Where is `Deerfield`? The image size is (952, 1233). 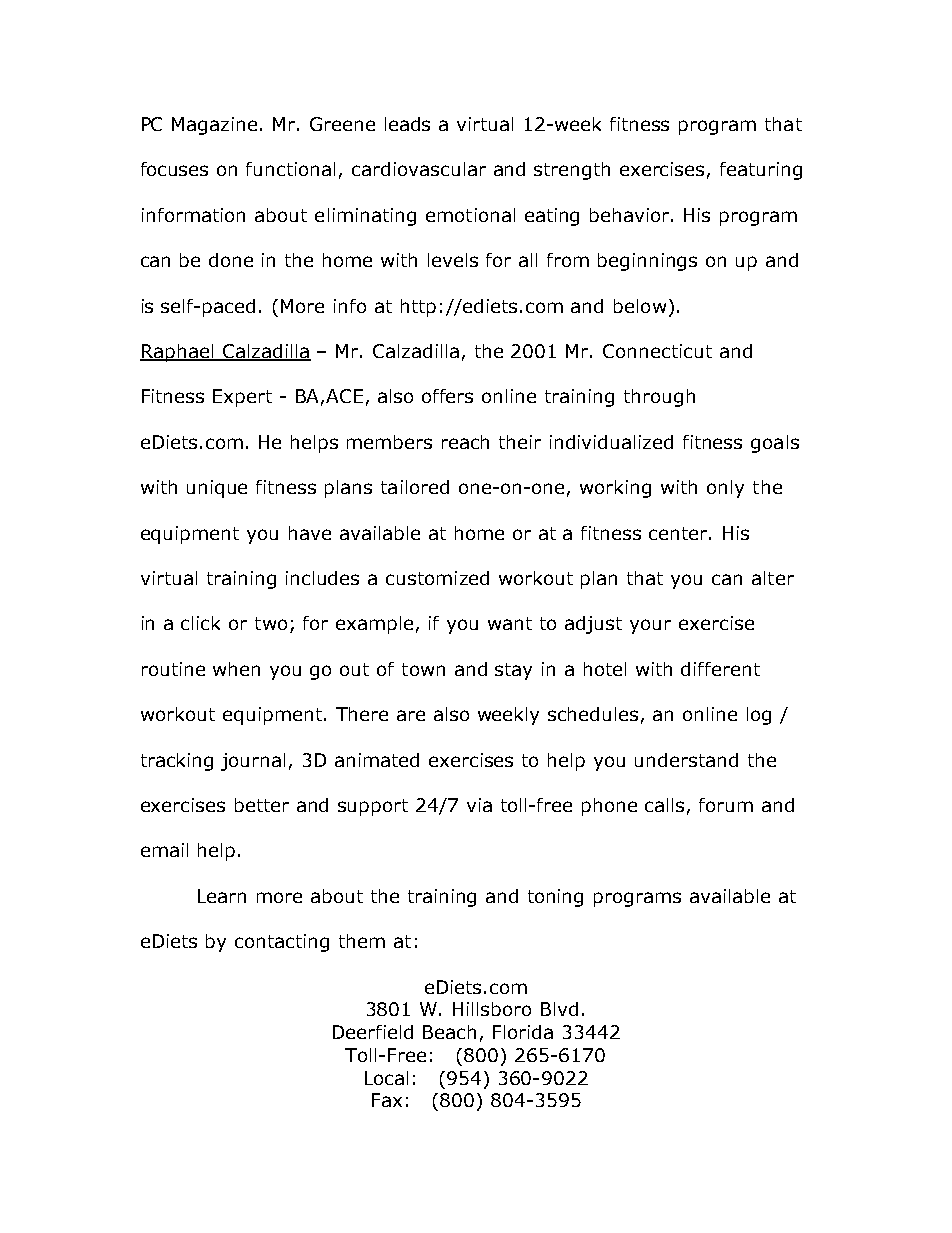
Deerfield is located at coordinates (373, 1032).
